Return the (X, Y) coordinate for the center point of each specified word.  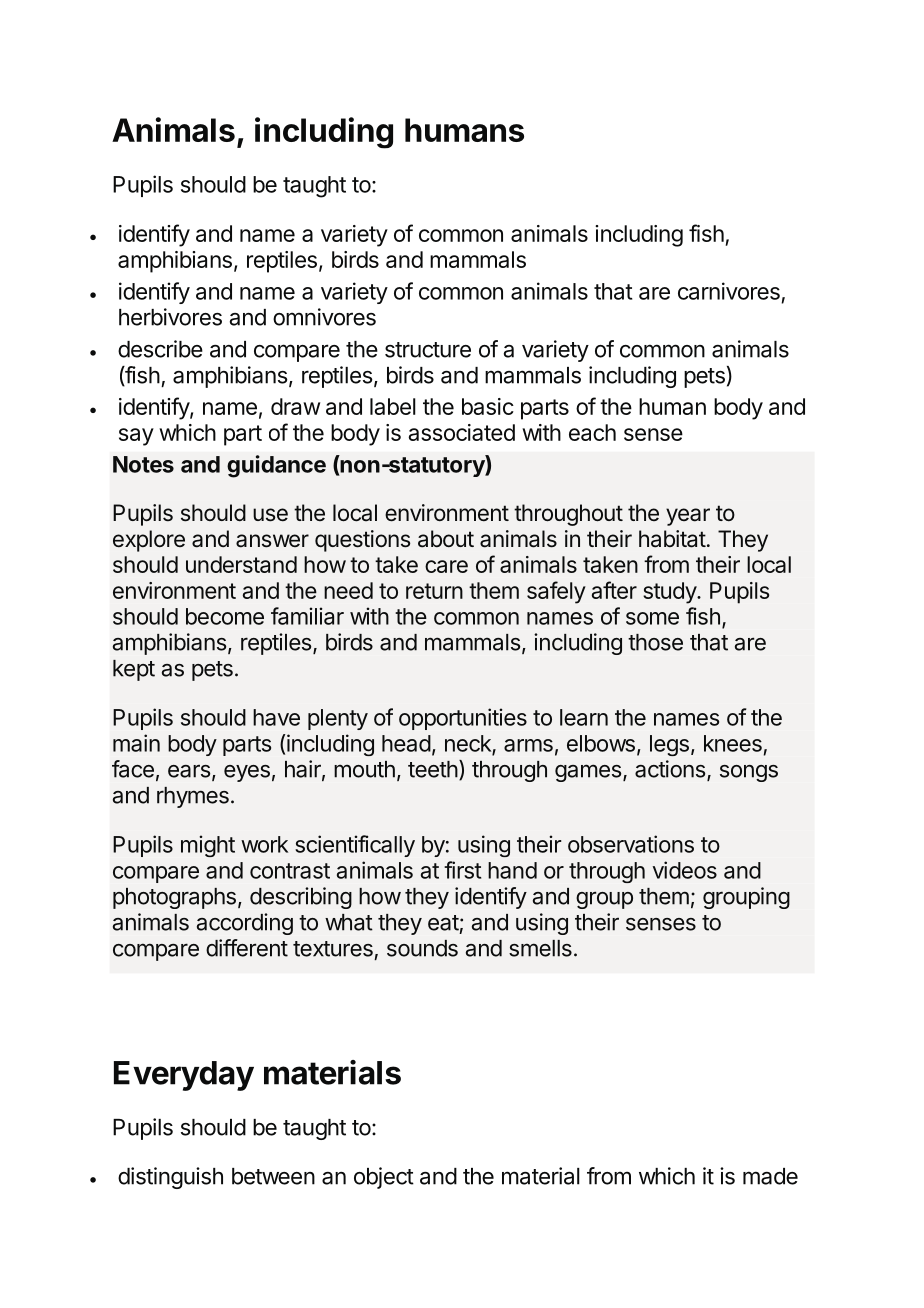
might (208, 846)
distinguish (170, 1178)
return (434, 591)
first (462, 870)
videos (685, 870)
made (770, 1176)
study (670, 593)
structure (428, 350)
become (225, 616)
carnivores (729, 291)
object (384, 1178)
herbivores (170, 317)
